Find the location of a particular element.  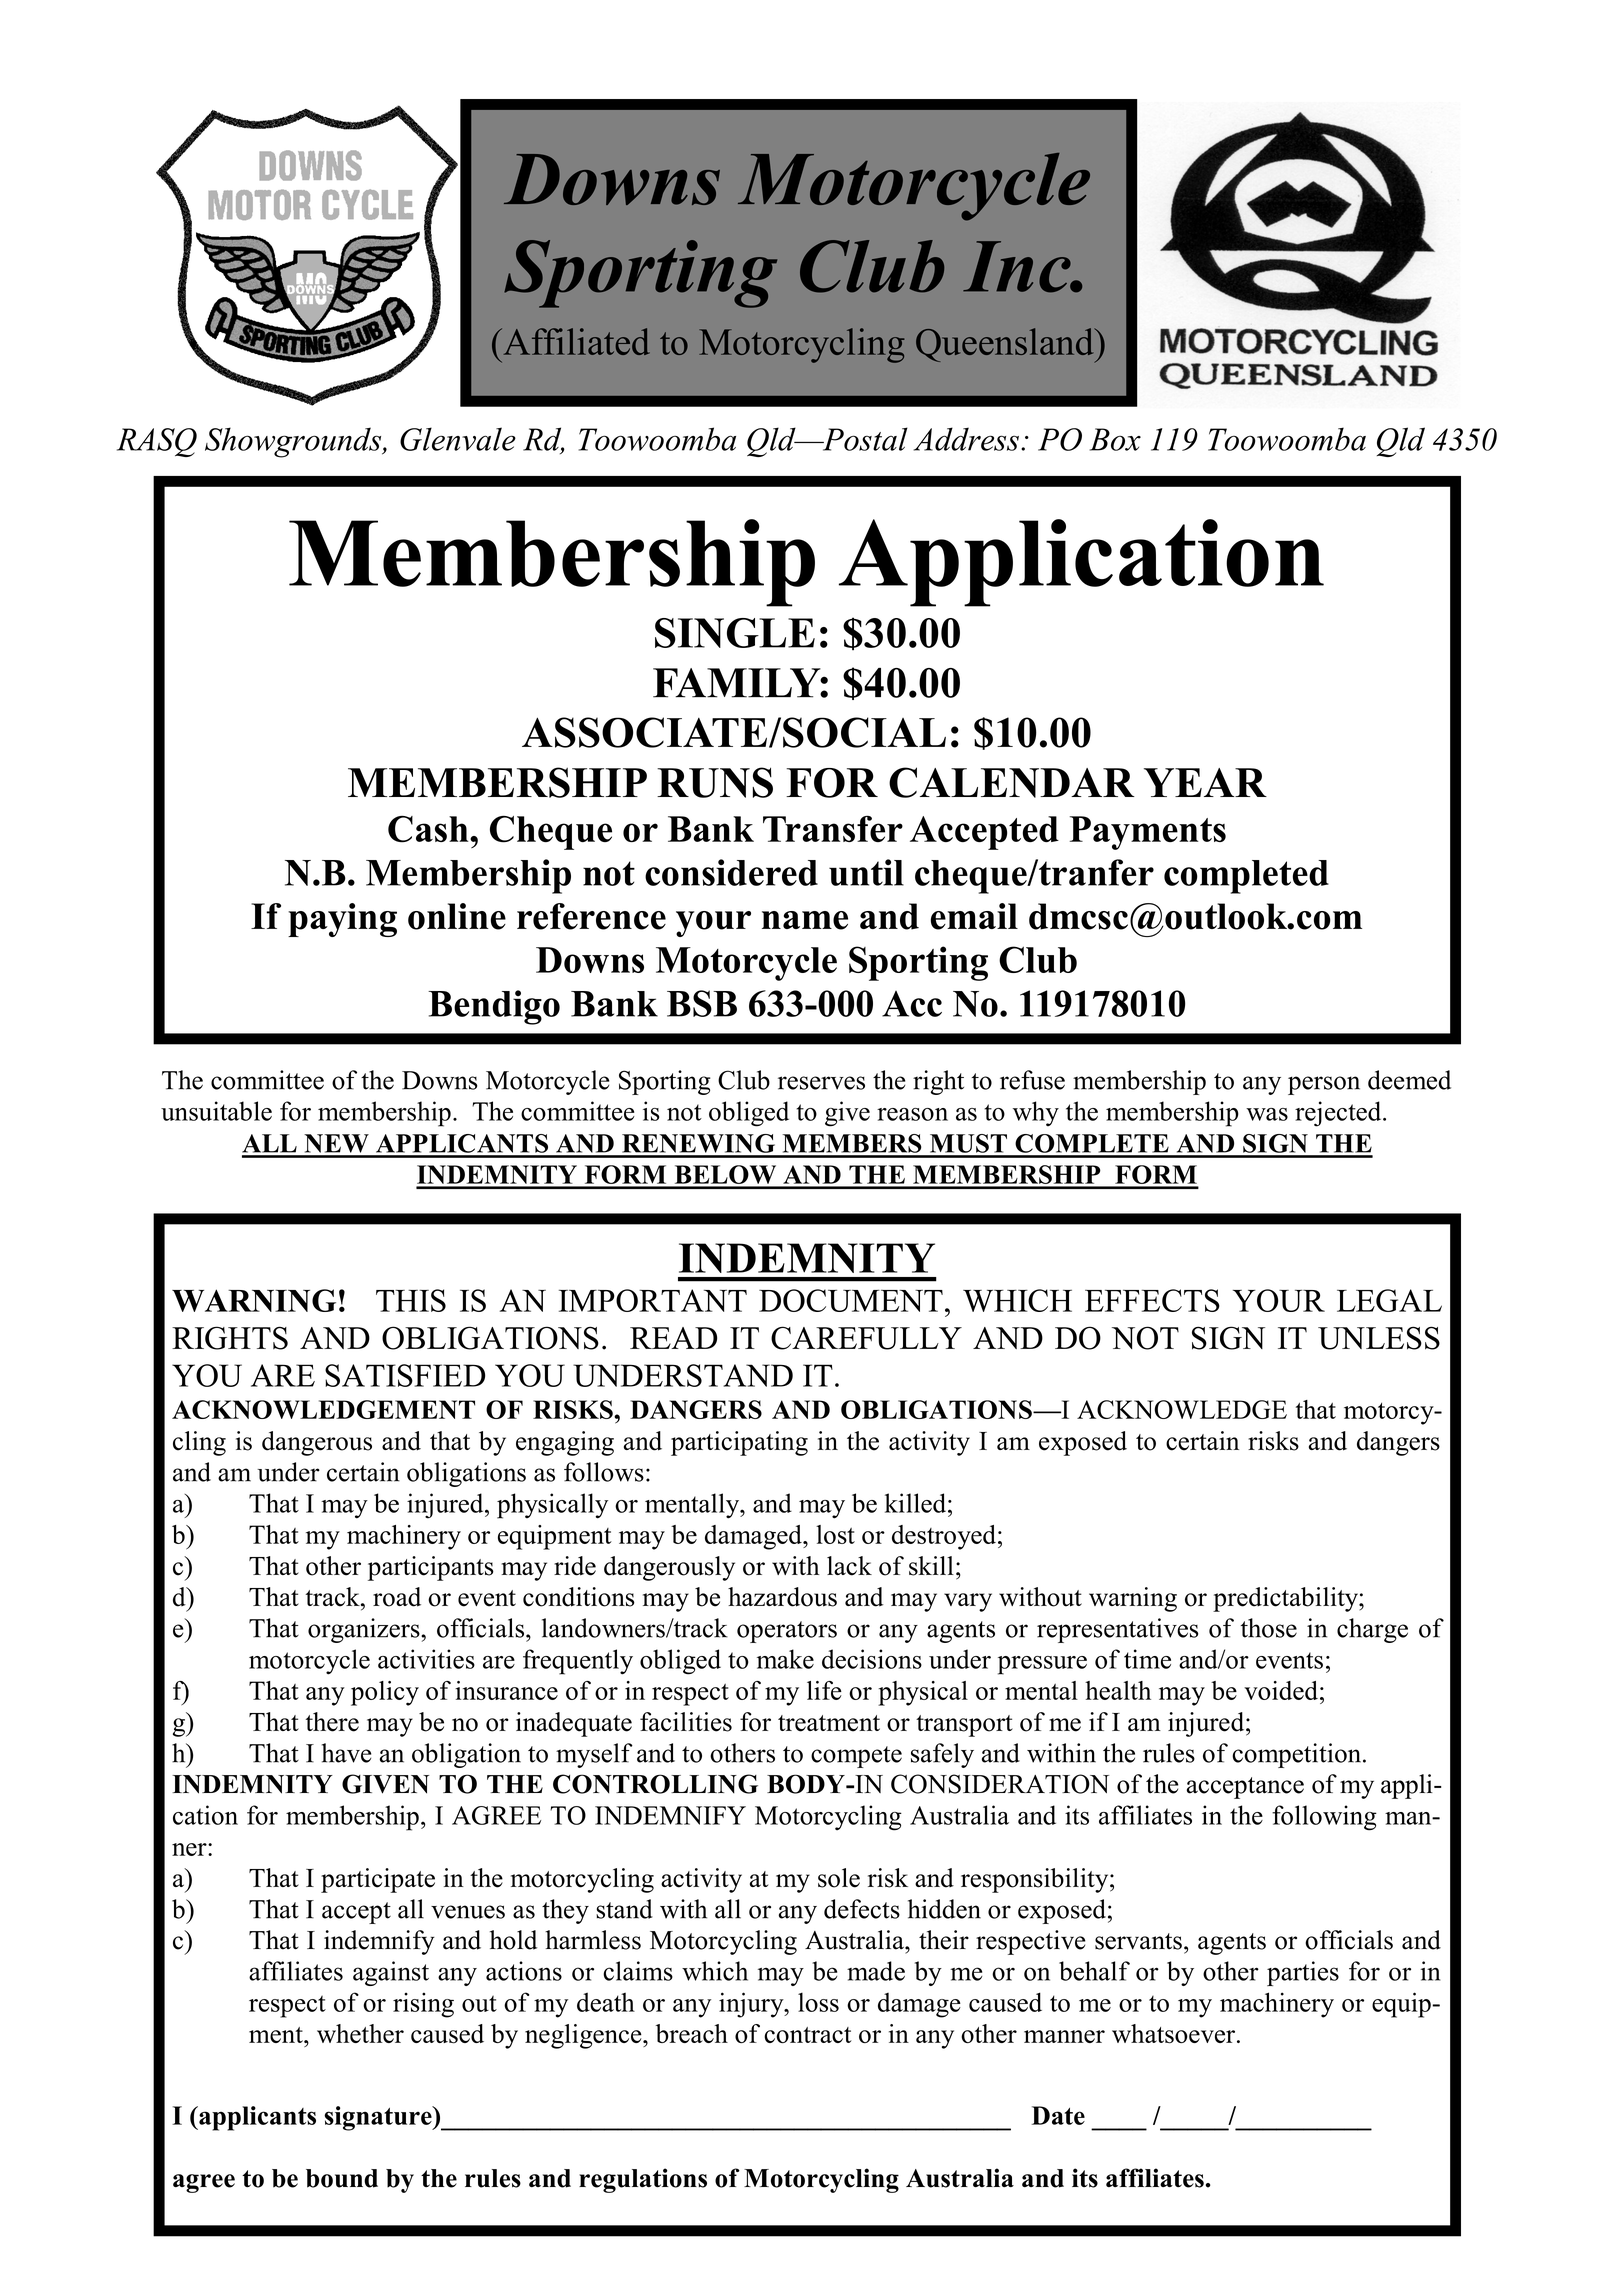

compete is located at coordinates (856, 1757).
